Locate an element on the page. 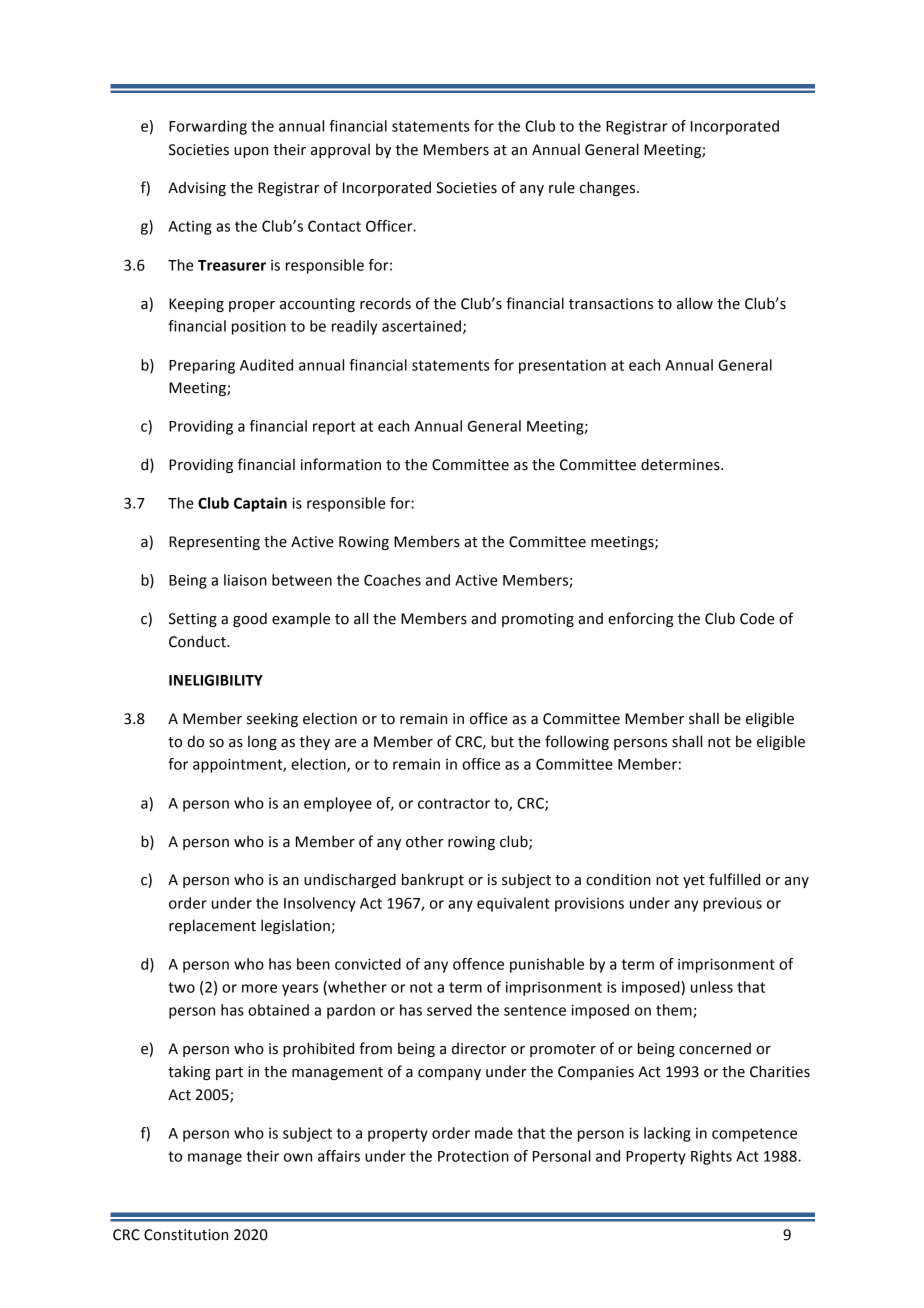 This image has width=924, height=1308. changes is located at coordinates (609, 188).
